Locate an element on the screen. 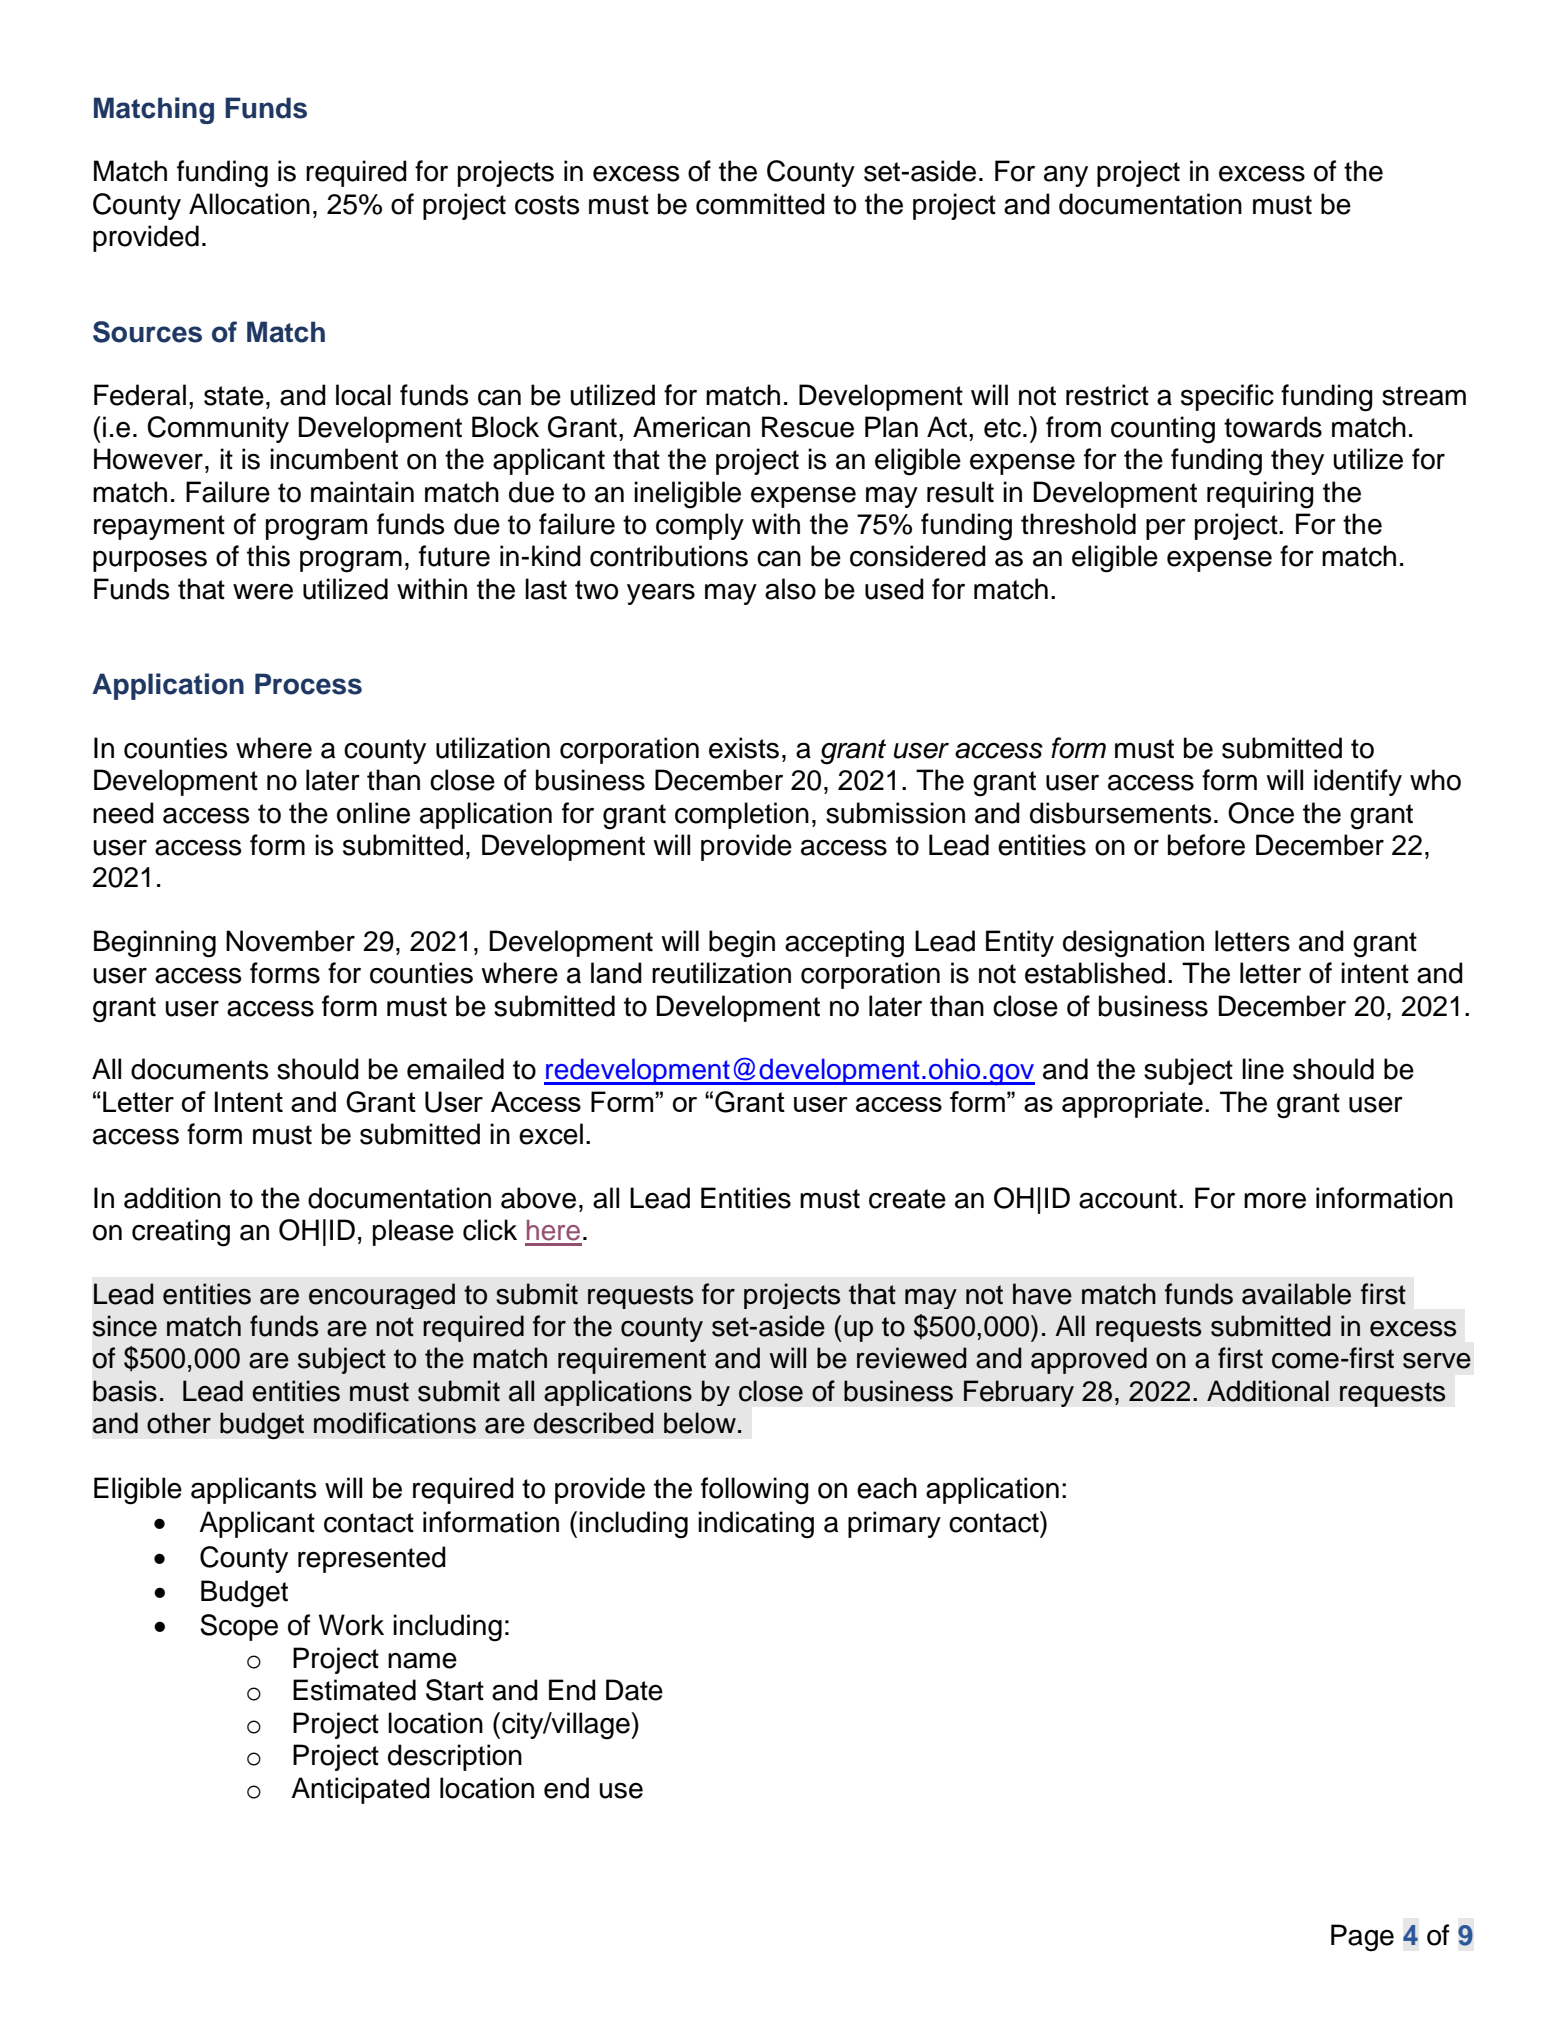 This screenshot has width=1565, height=2026. Date is located at coordinates (634, 1690).
